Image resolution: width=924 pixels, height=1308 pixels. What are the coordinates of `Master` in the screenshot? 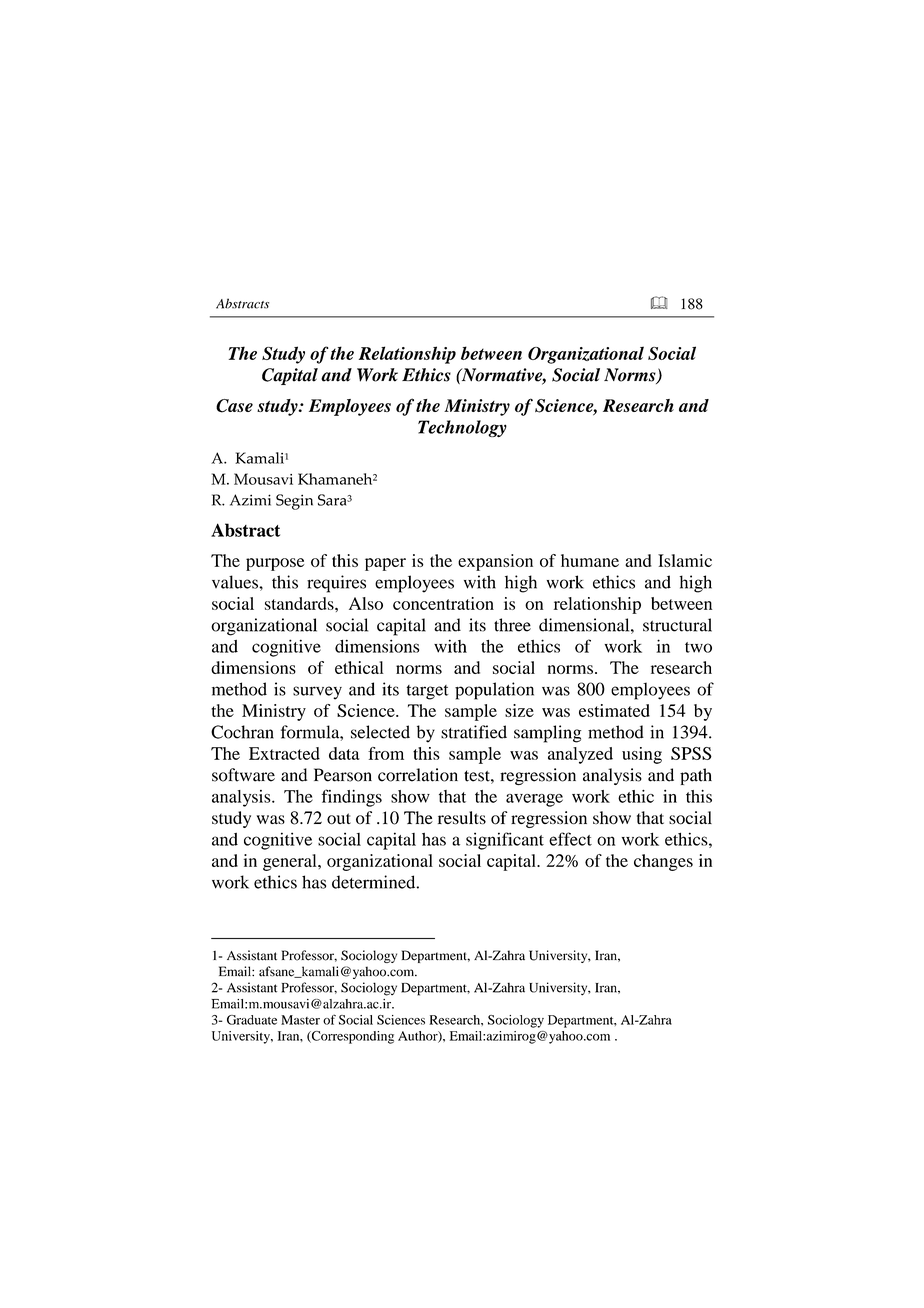 It's located at (300, 1020).
